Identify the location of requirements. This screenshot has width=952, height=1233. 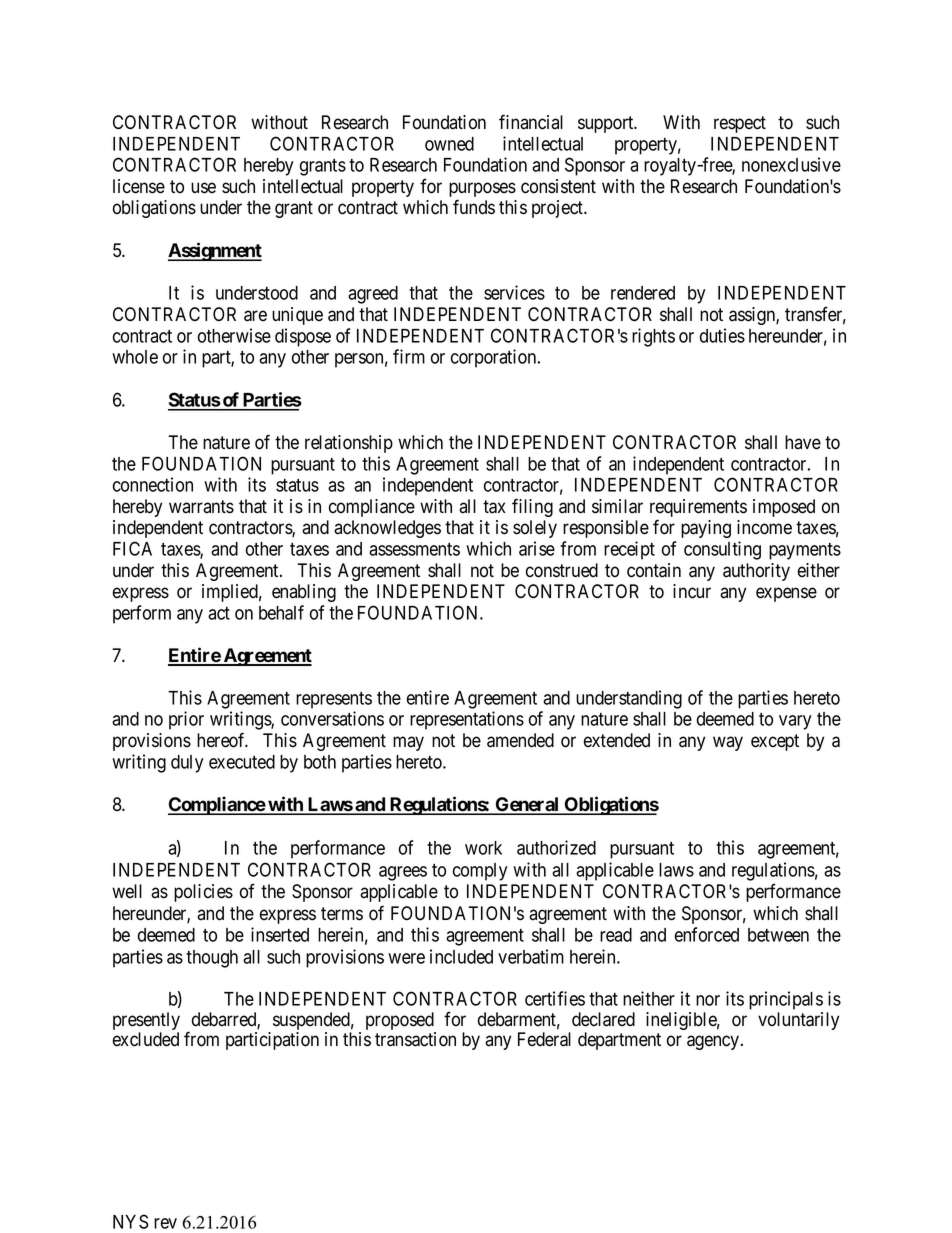
(698, 509).
